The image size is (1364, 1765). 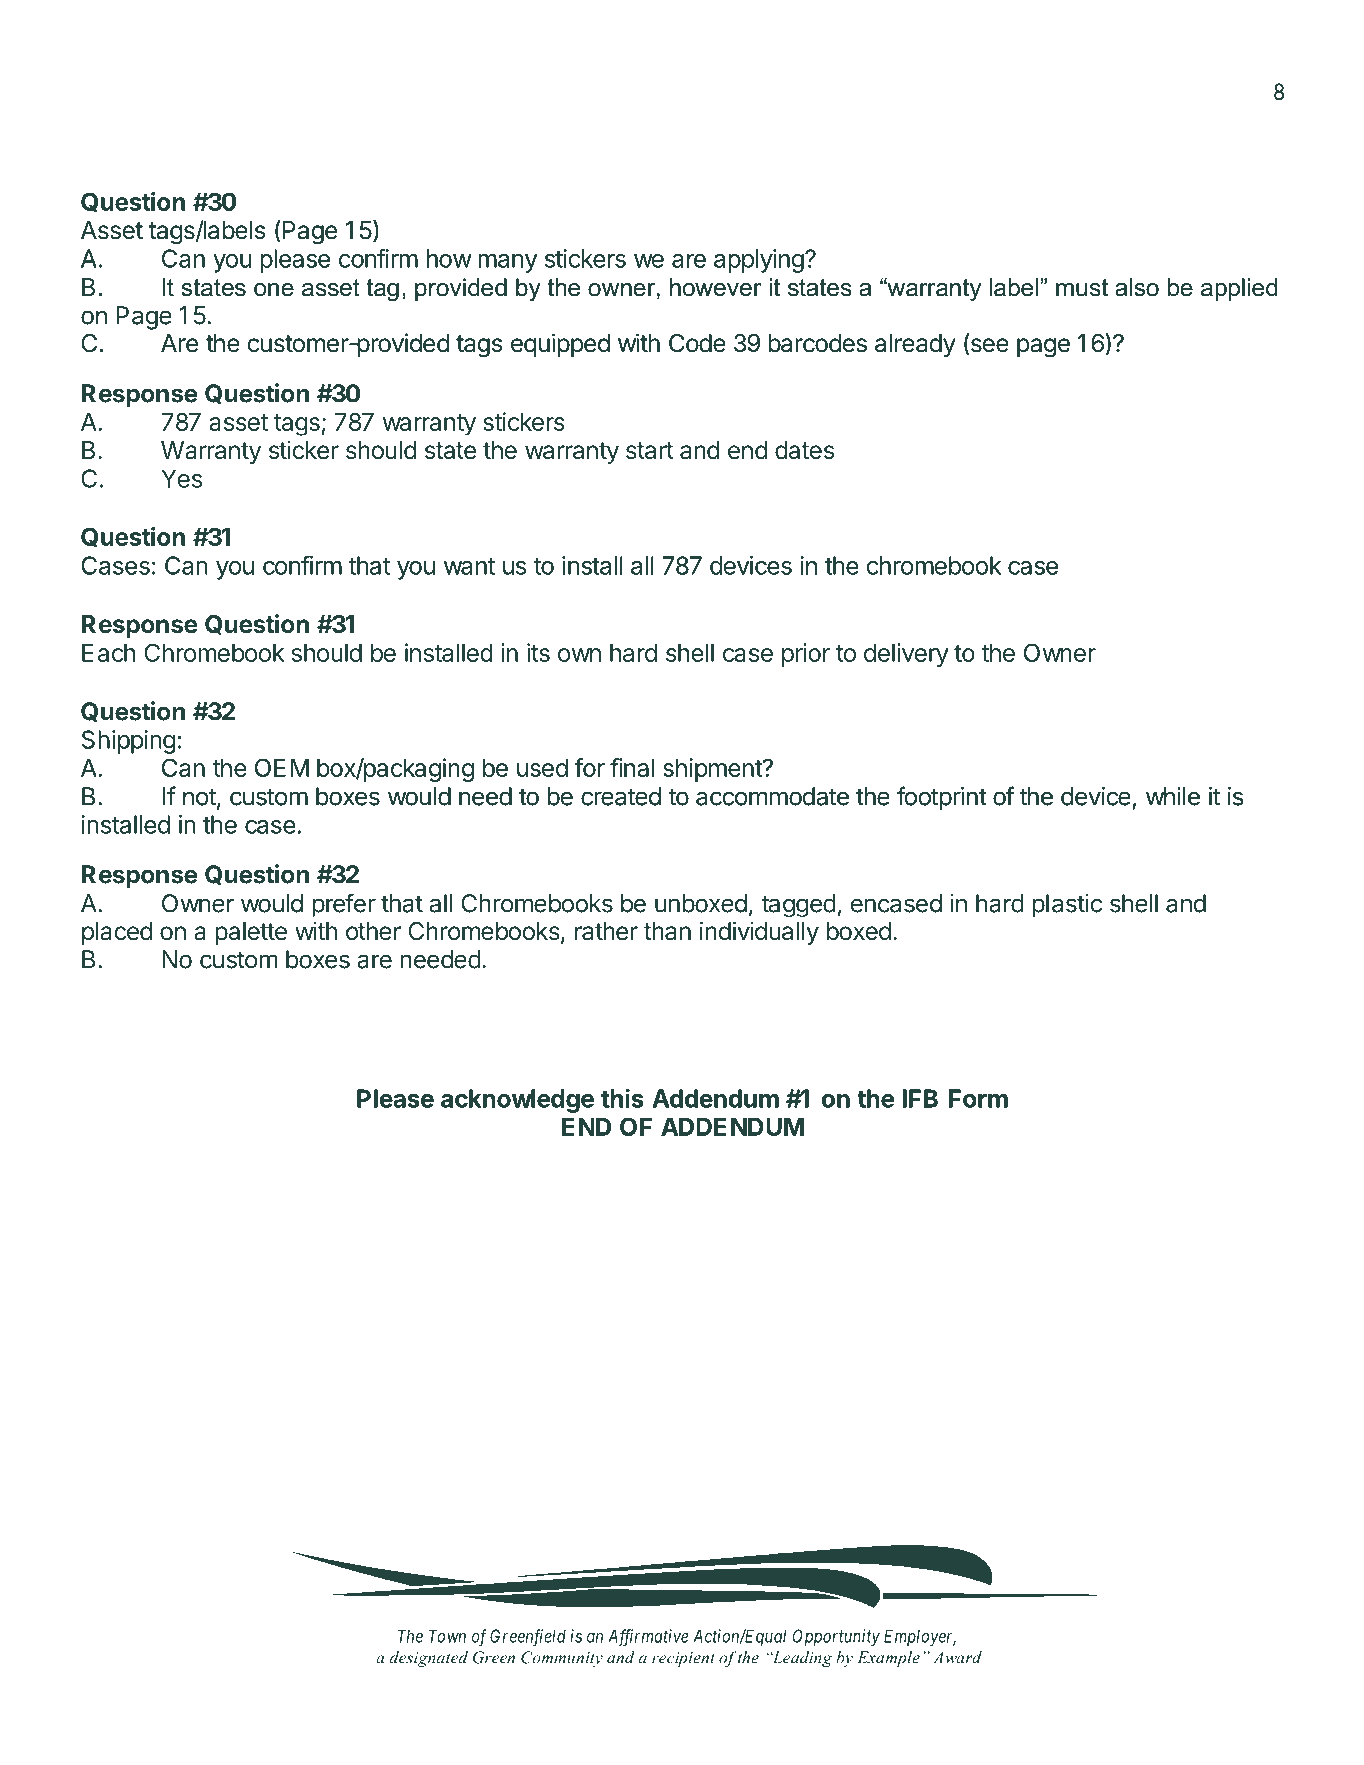 What do you see at coordinates (978, 1098) in the screenshot?
I see `Form` at bounding box center [978, 1098].
